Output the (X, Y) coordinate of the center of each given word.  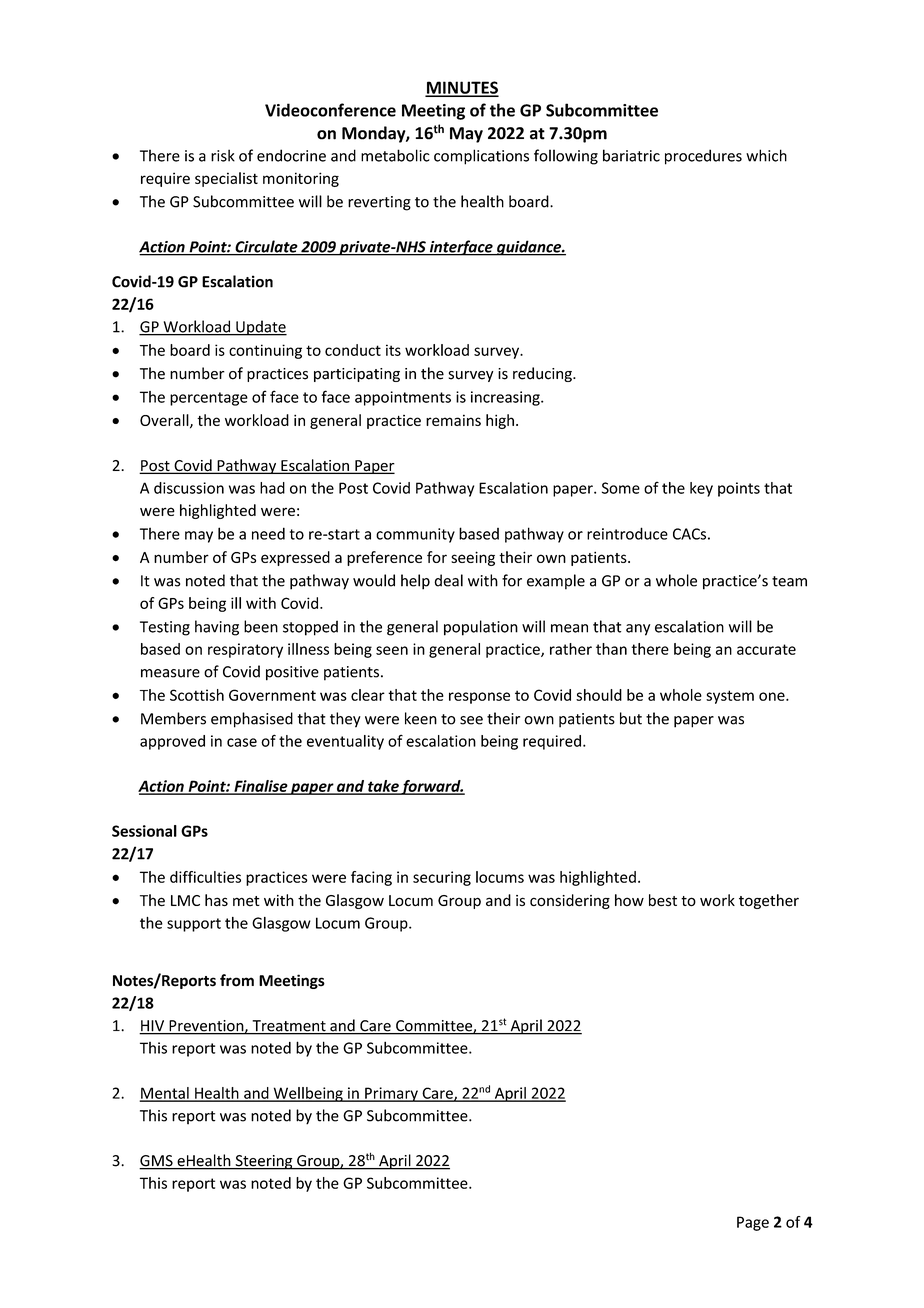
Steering (264, 1162)
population (481, 628)
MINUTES (462, 88)
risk (223, 155)
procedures (703, 157)
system (730, 697)
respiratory (245, 650)
